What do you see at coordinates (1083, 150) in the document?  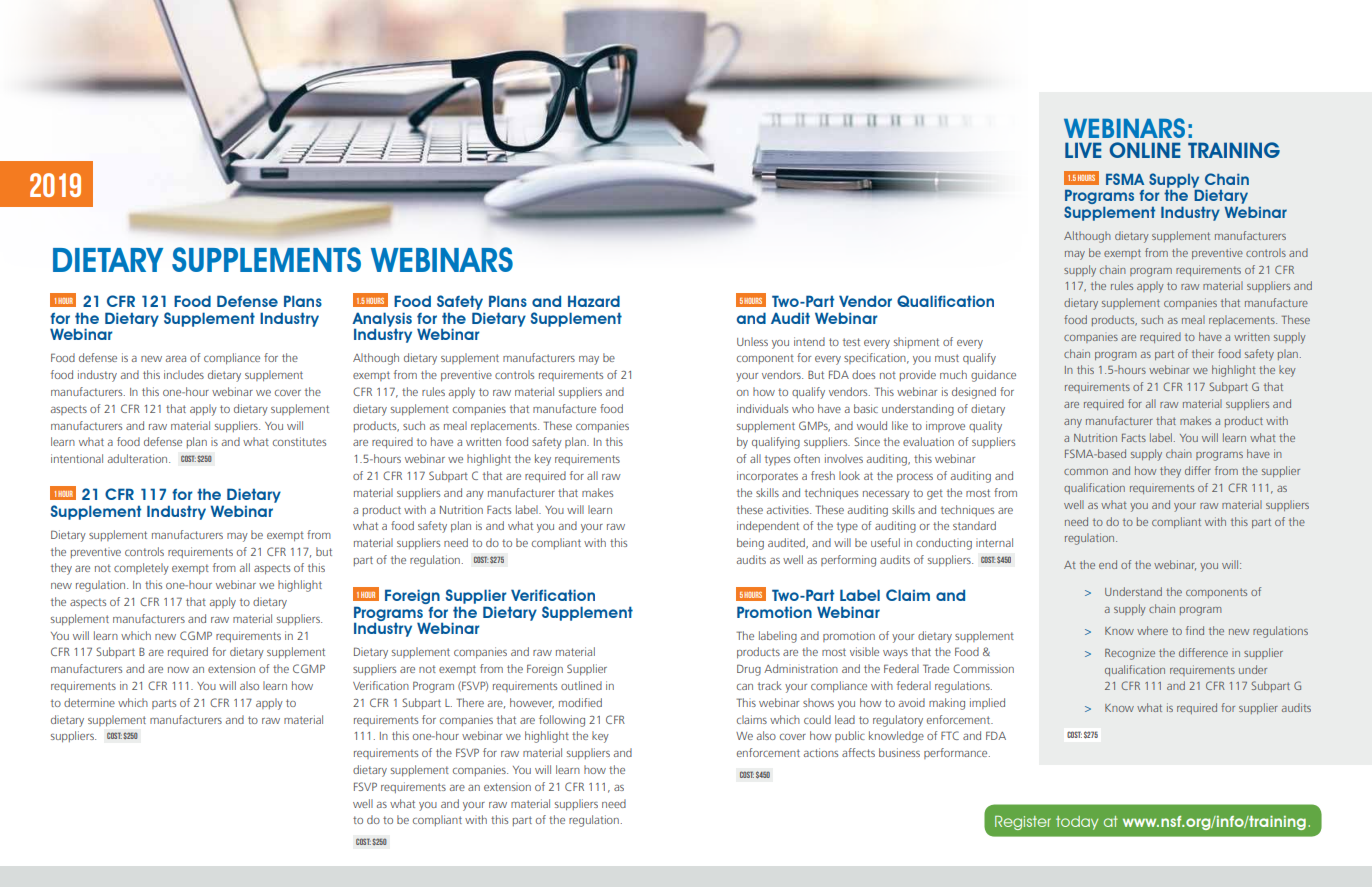 I see `LIVE` at bounding box center [1083, 150].
